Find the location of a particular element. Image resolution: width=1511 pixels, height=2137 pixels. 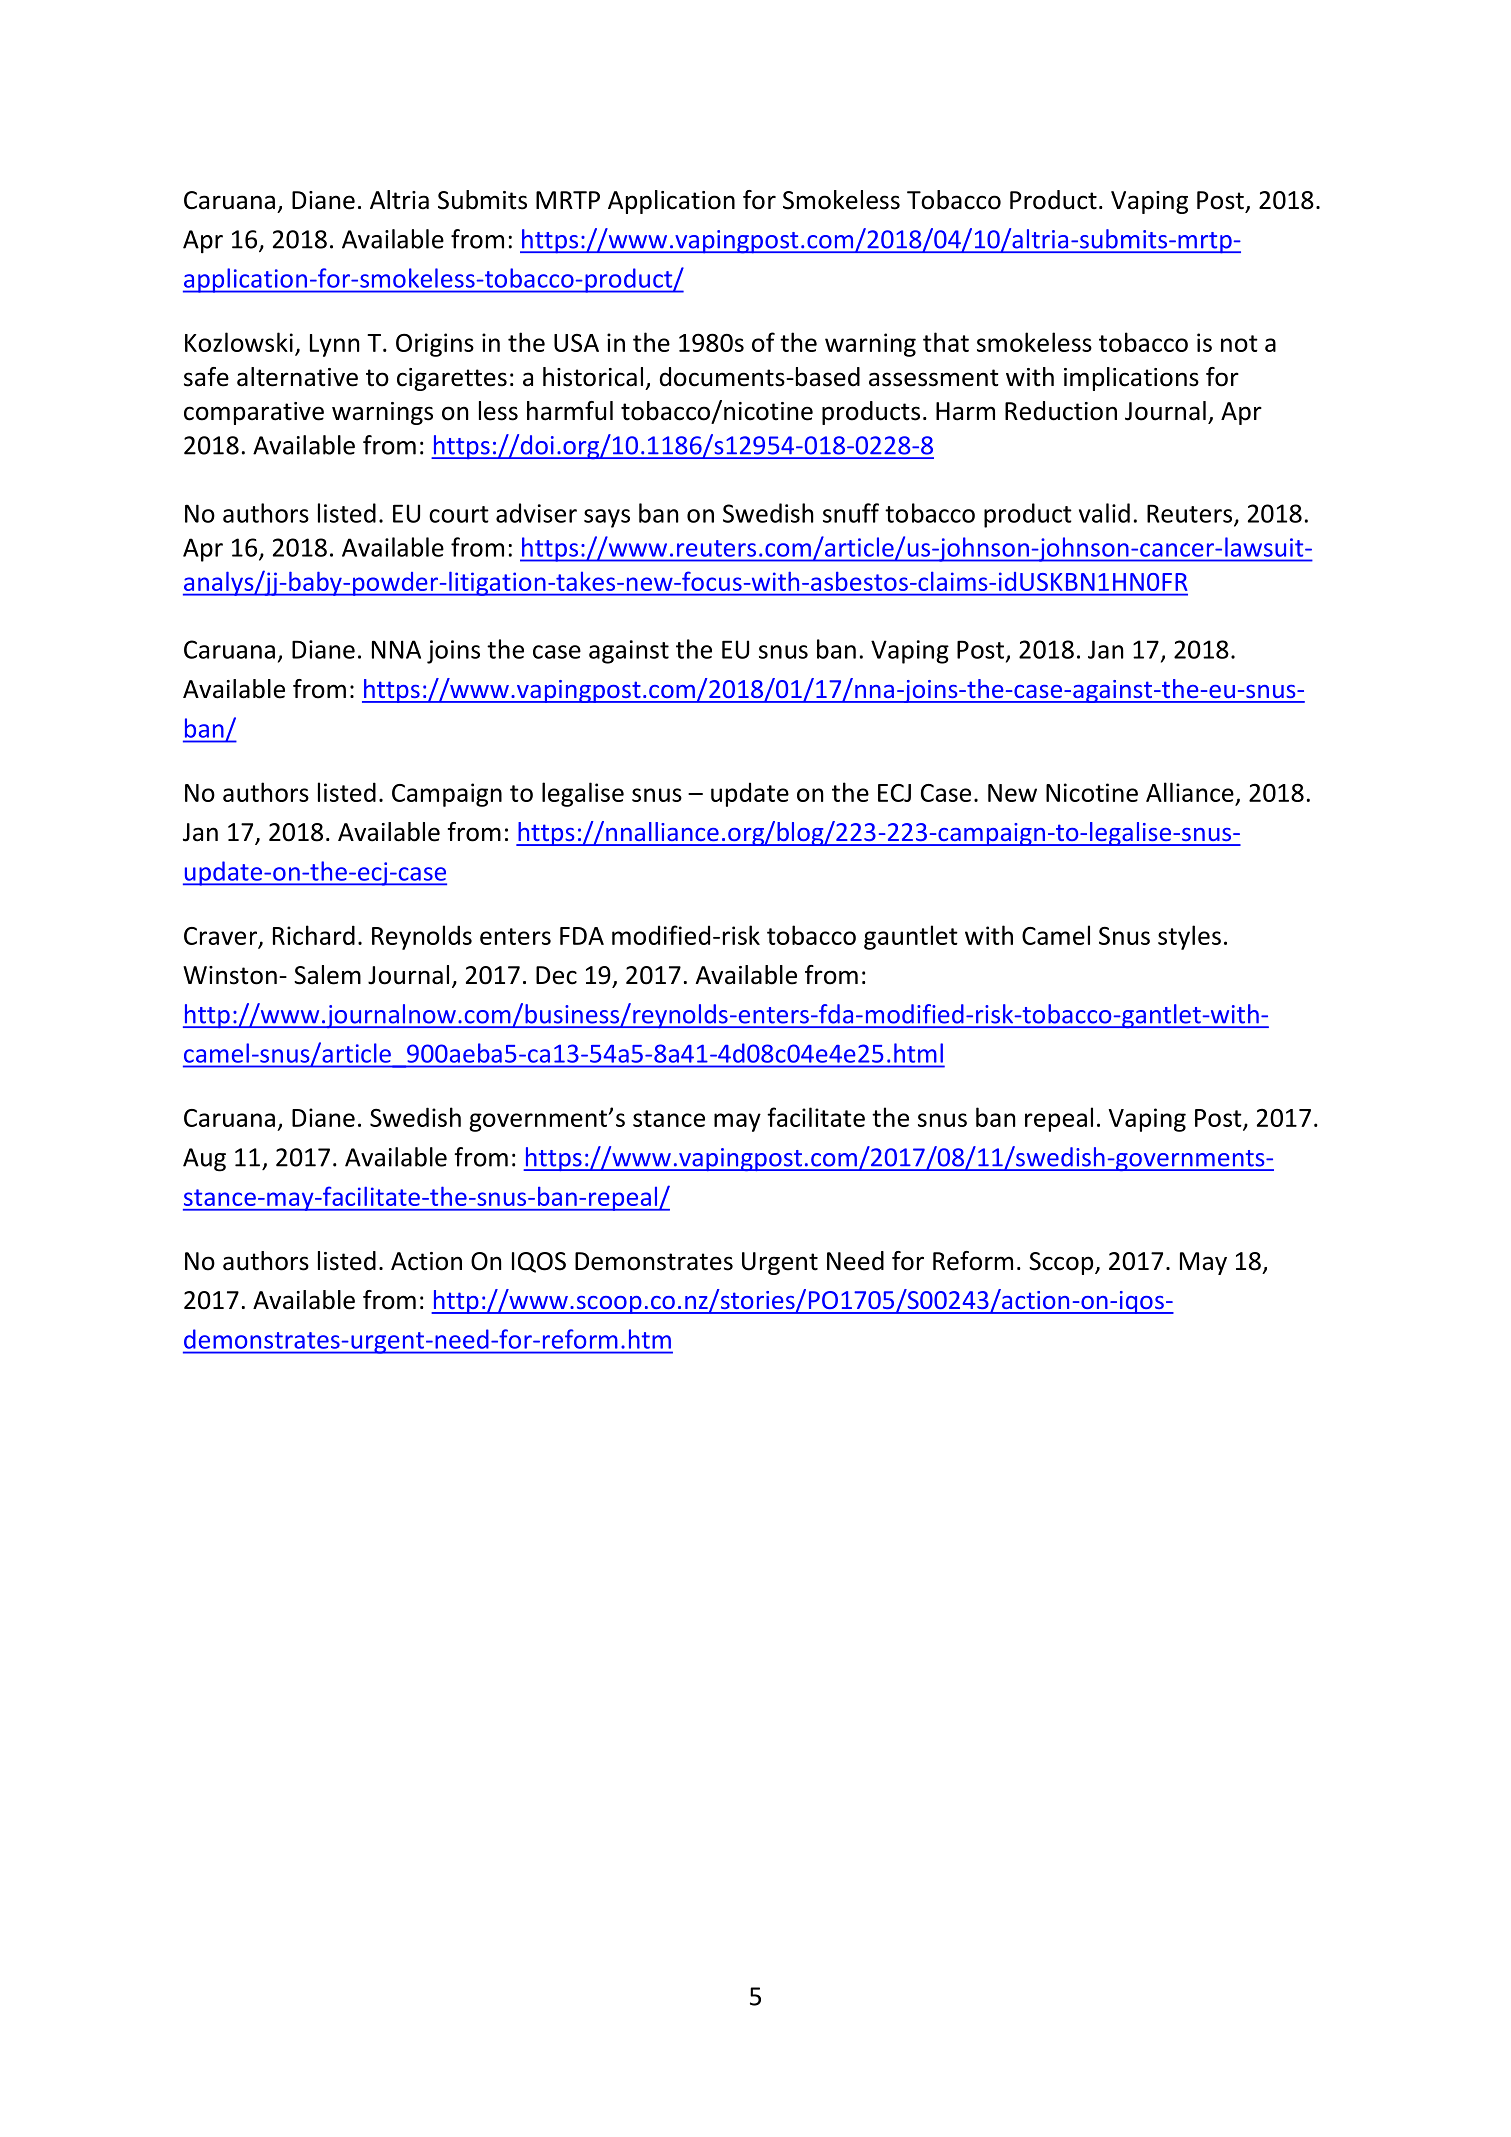

gauntlet is located at coordinates (911, 937).
